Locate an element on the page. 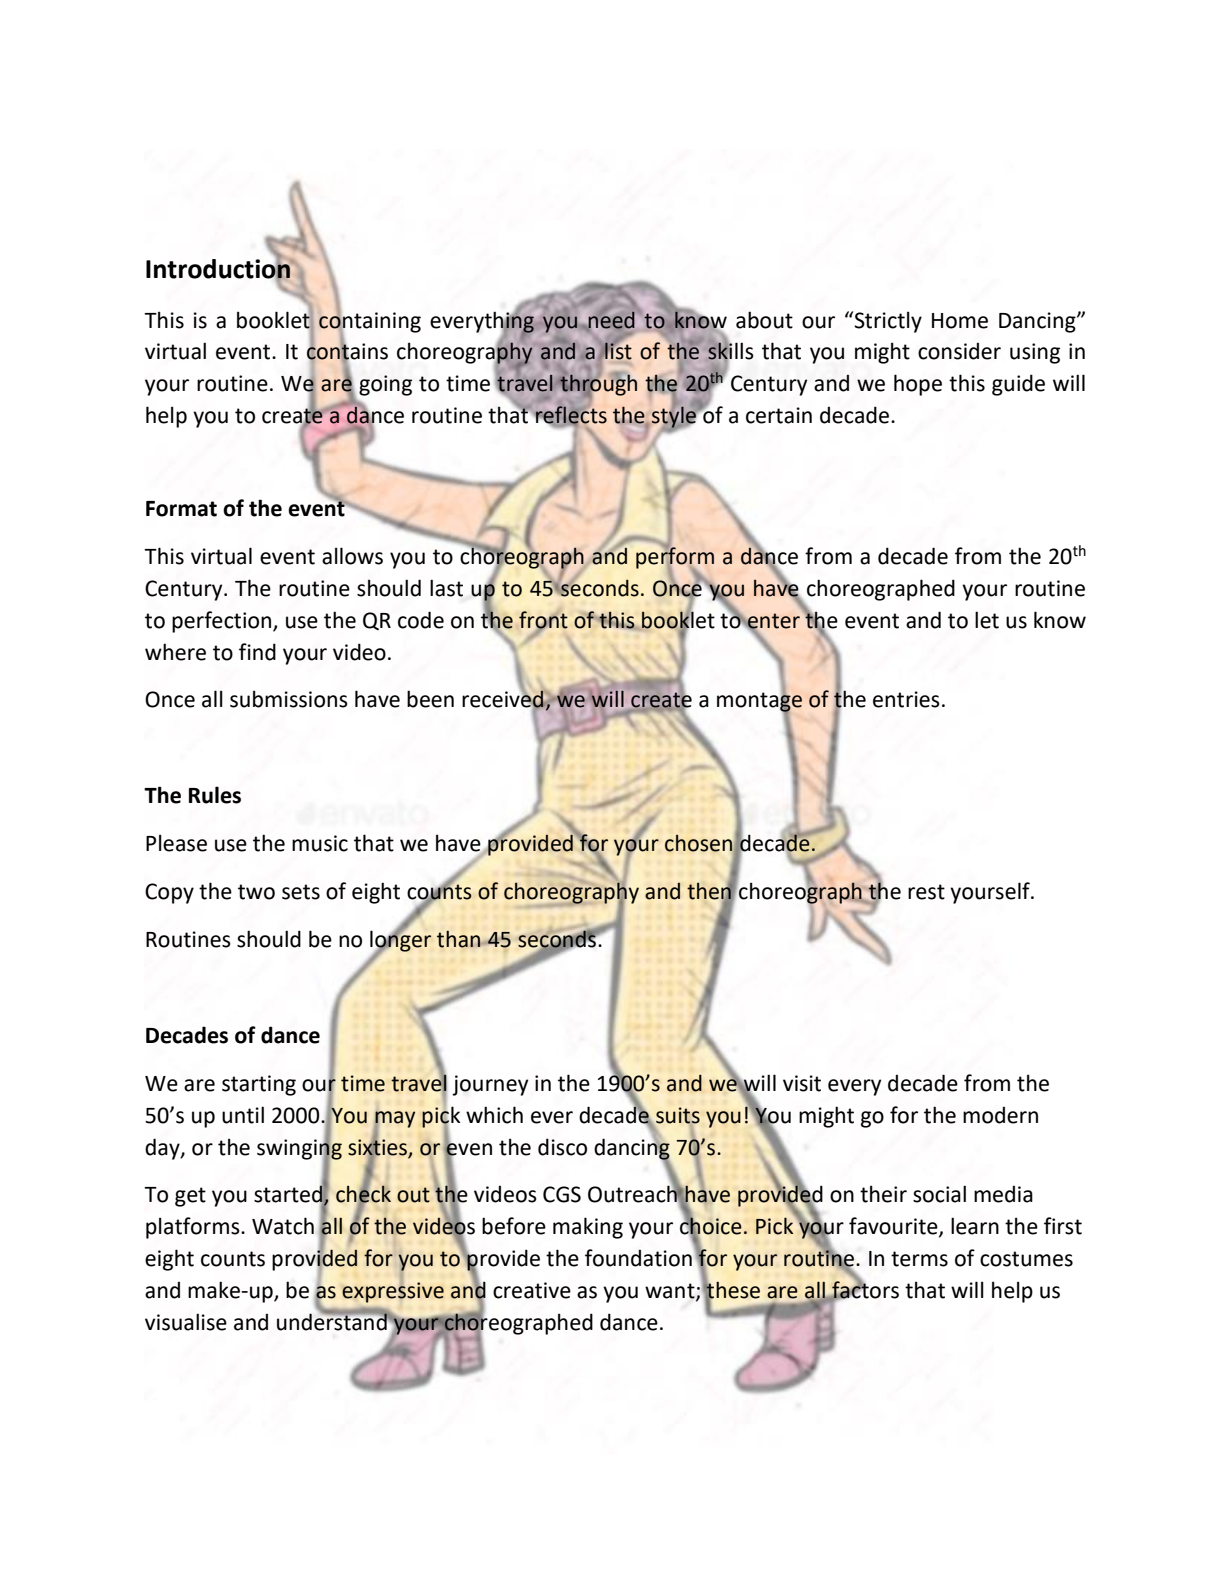 The image size is (1231, 1594). visualise is located at coordinates (186, 1322).
